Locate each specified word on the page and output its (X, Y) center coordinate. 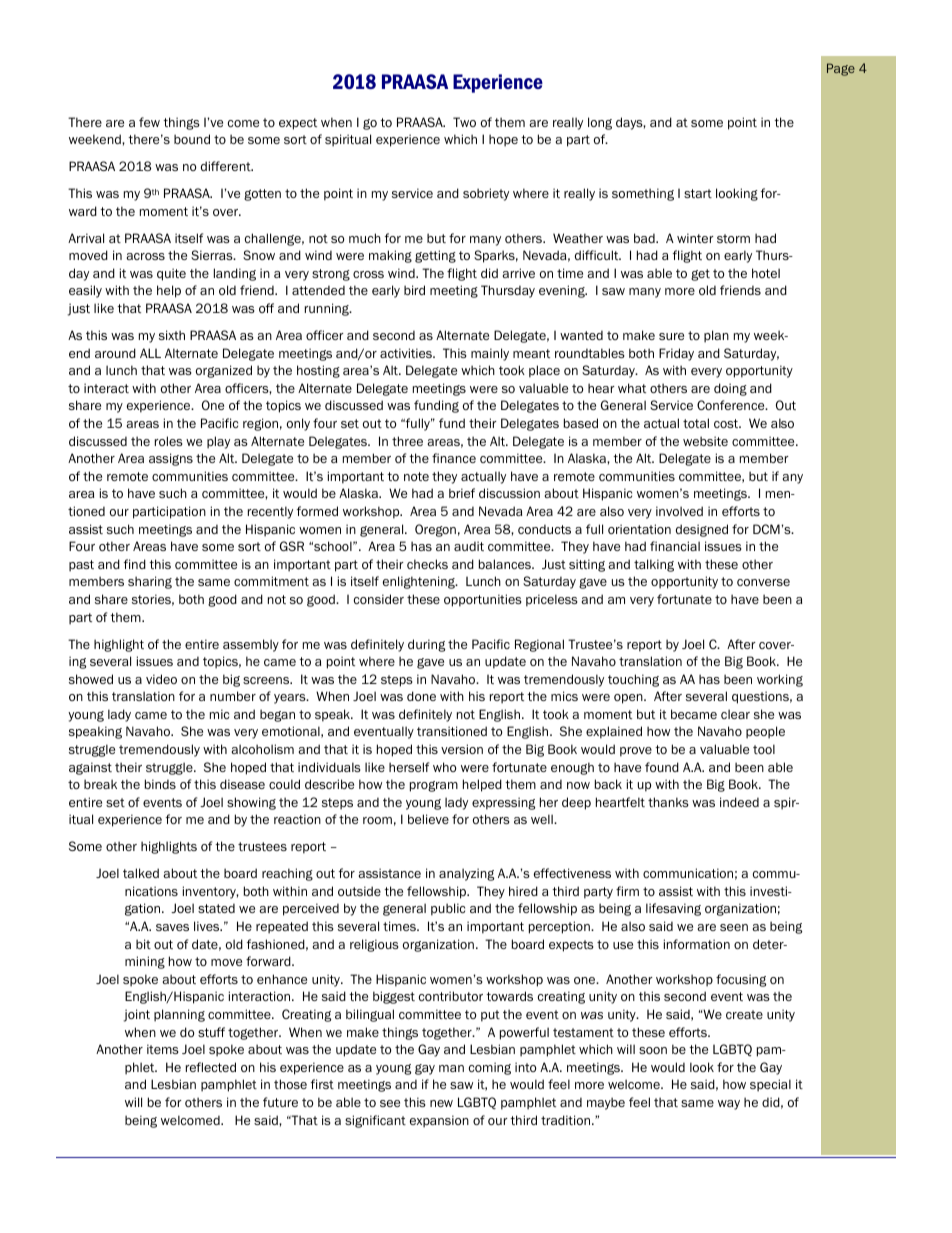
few (149, 122)
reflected (211, 1067)
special (770, 1085)
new (441, 1103)
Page (841, 69)
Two (464, 122)
